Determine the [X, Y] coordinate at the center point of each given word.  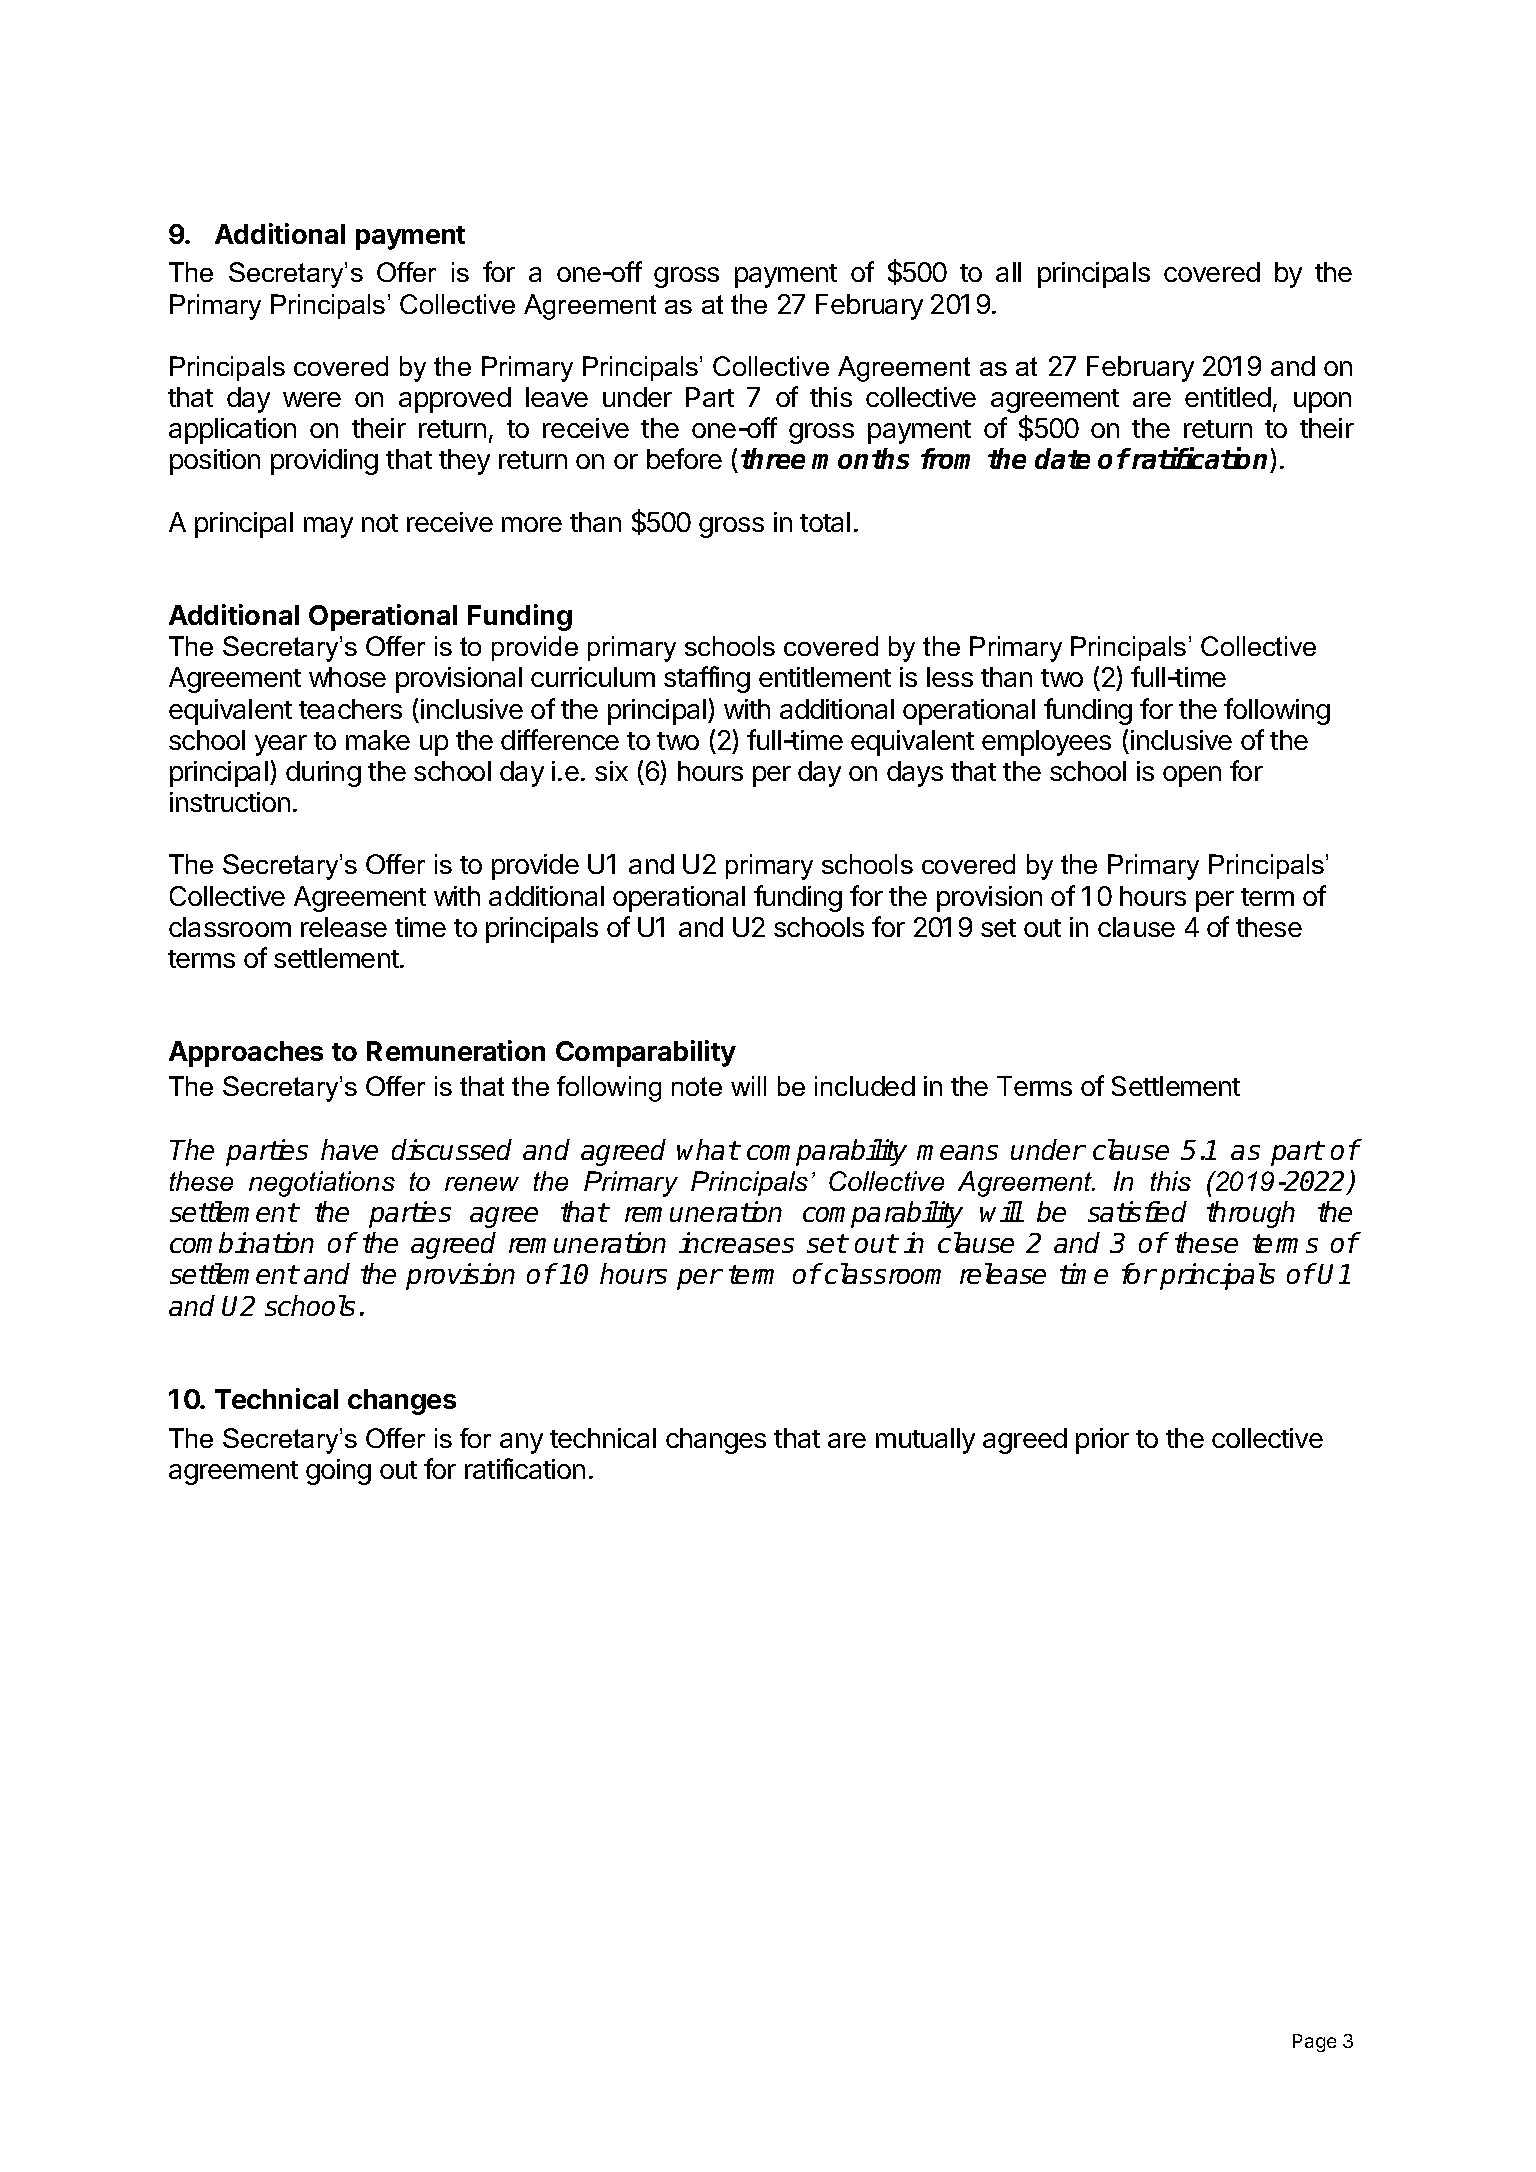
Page [1314, 2043]
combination [242, 1242]
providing [324, 462]
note [697, 1086]
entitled [1228, 397]
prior [1102, 1441]
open [1192, 776]
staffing [707, 679]
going [338, 1472]
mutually [925, 1441]
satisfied [1137, 1211]
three [773, 458]
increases [736, 1242]
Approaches [246, 1054]
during [323, 774]
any [521, 1443]
